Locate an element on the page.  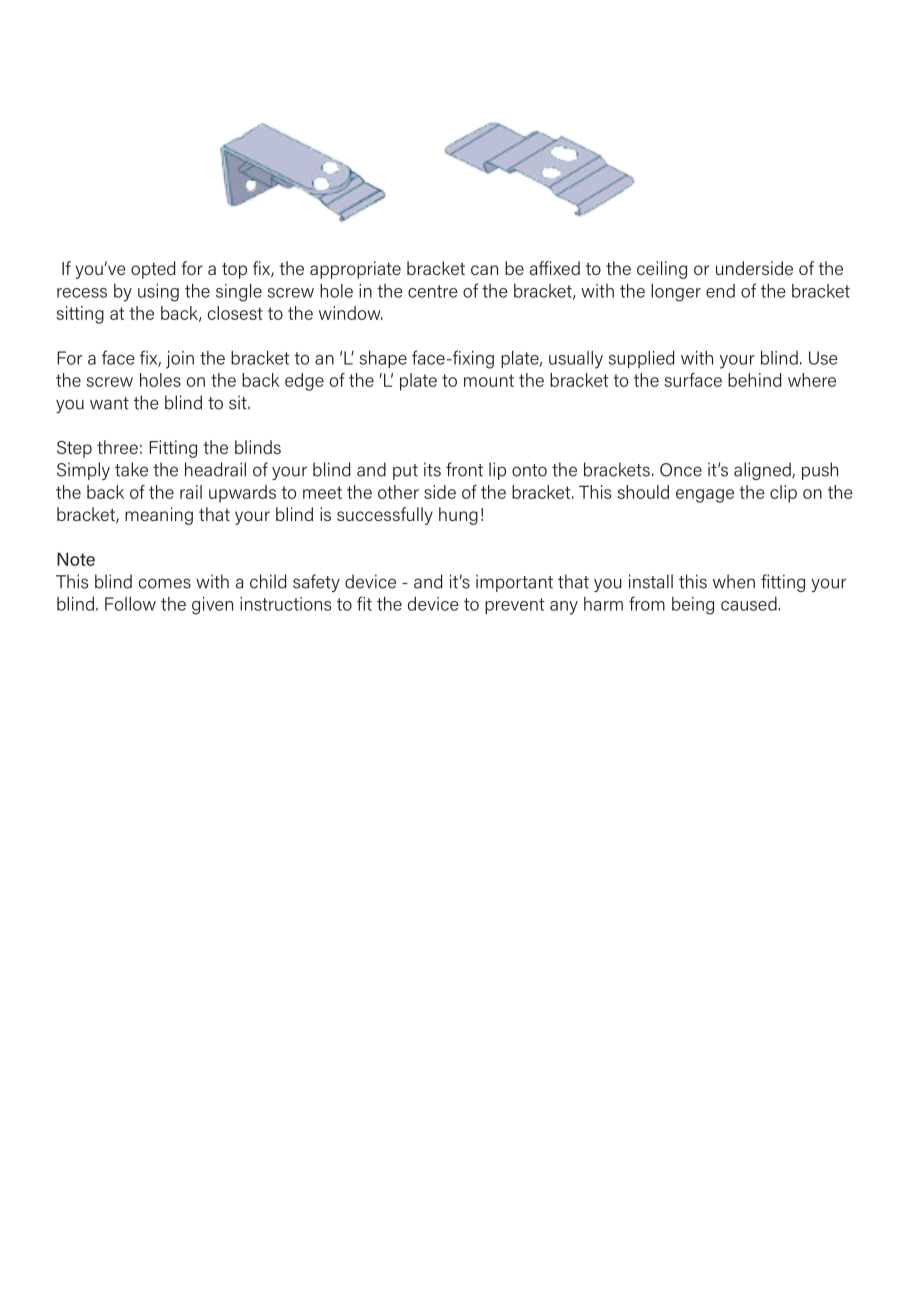
its is located at coordinates (432, 469).
